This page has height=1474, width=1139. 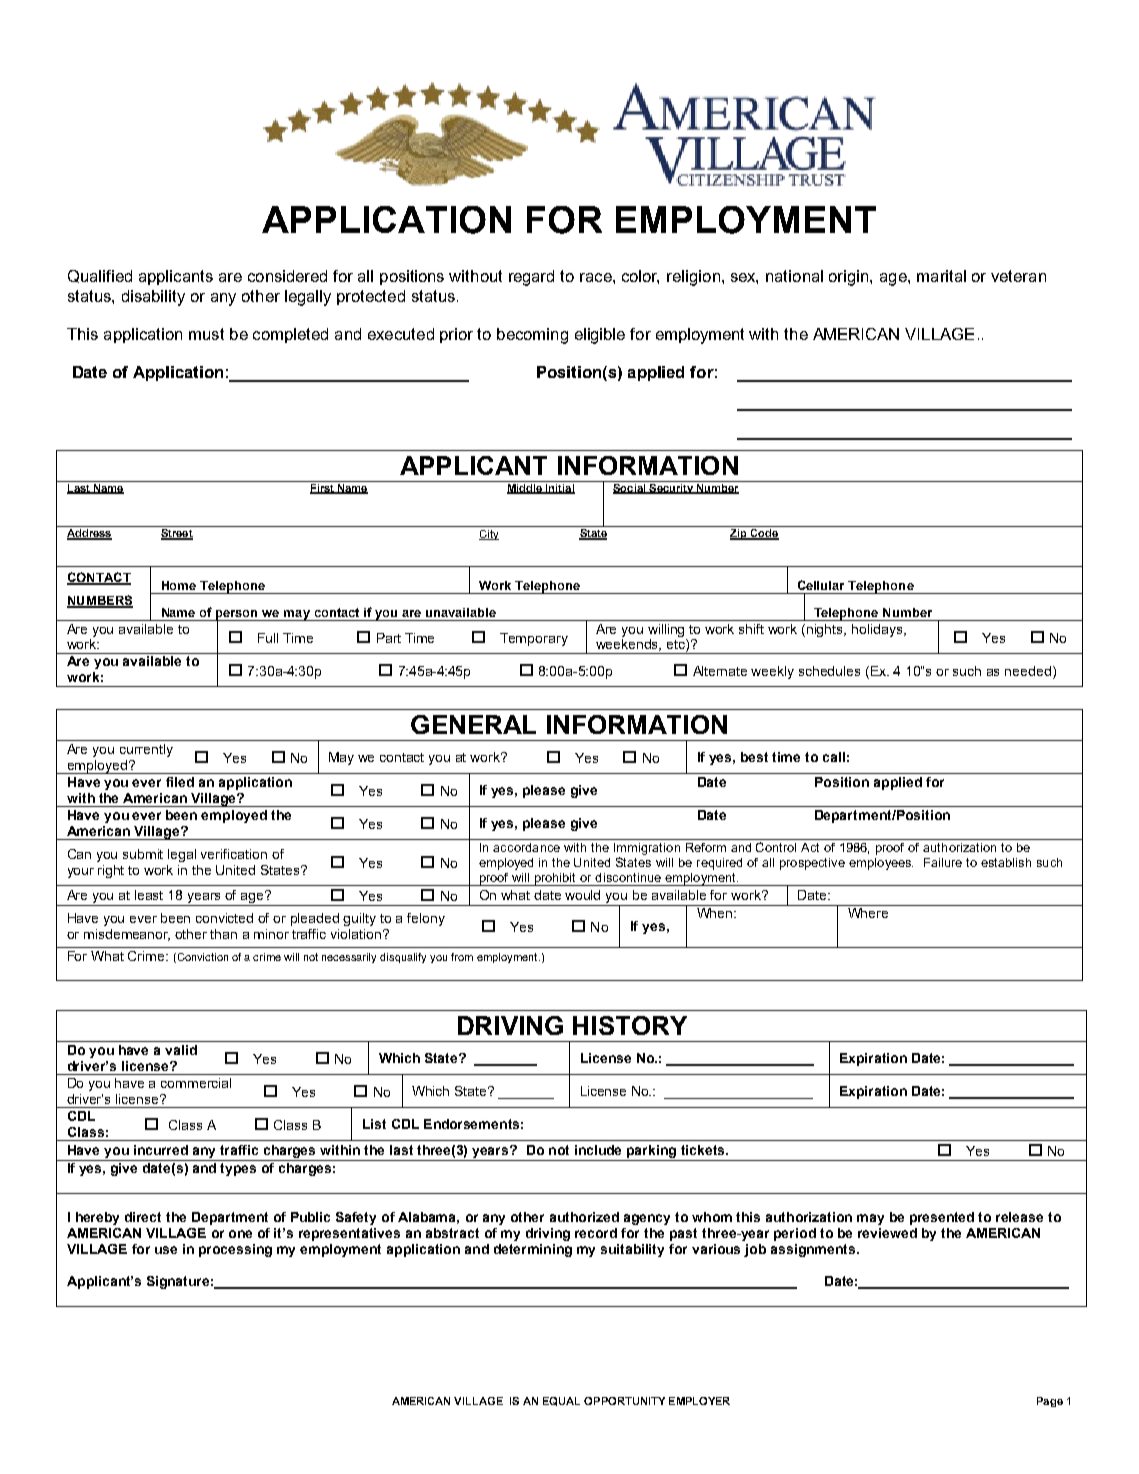 What do you see at coordinates (526, 847) in the page?
I see `accordance` at bounding box center [526, 847].
